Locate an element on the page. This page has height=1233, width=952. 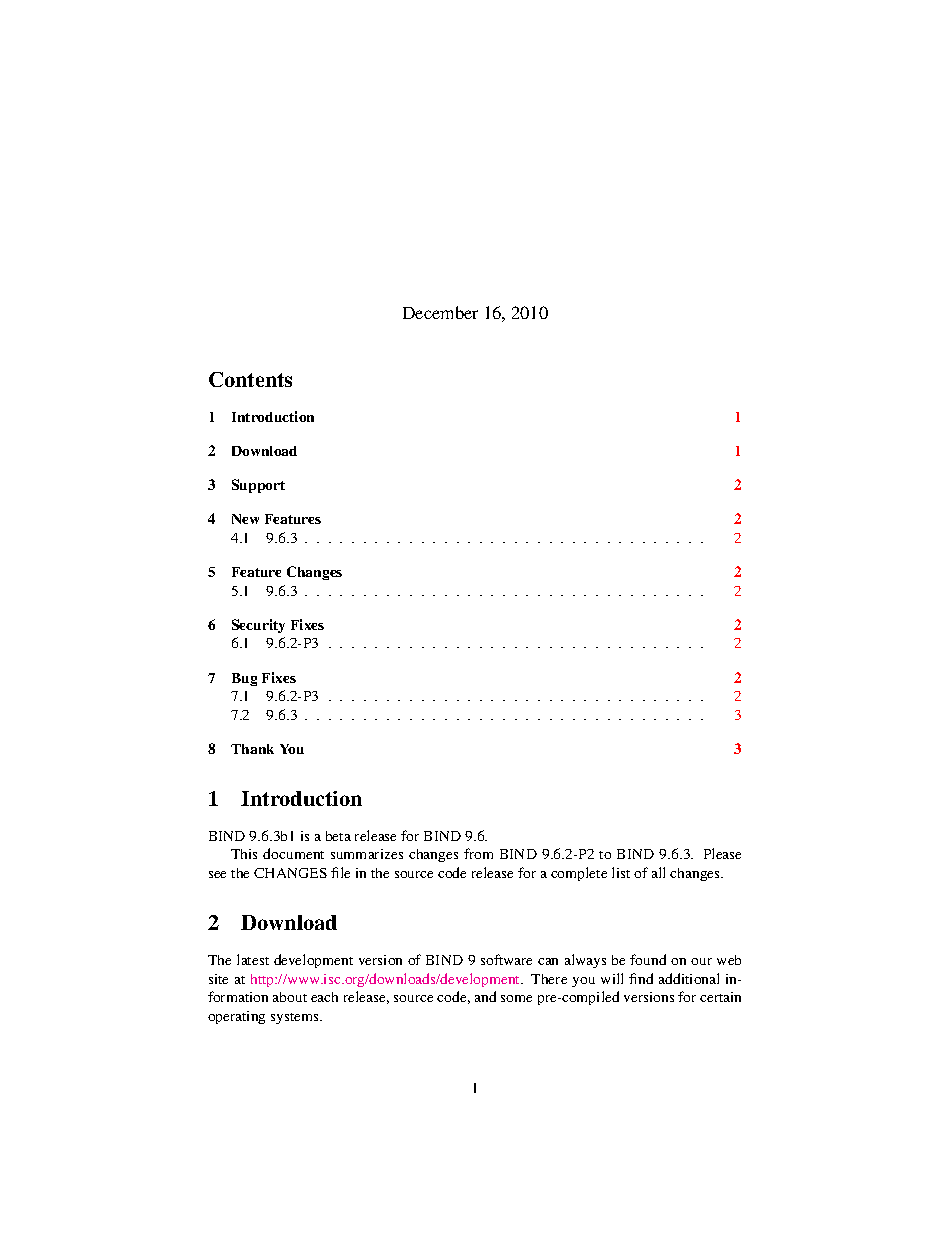
systems is located at coordinates (296, 1018).
